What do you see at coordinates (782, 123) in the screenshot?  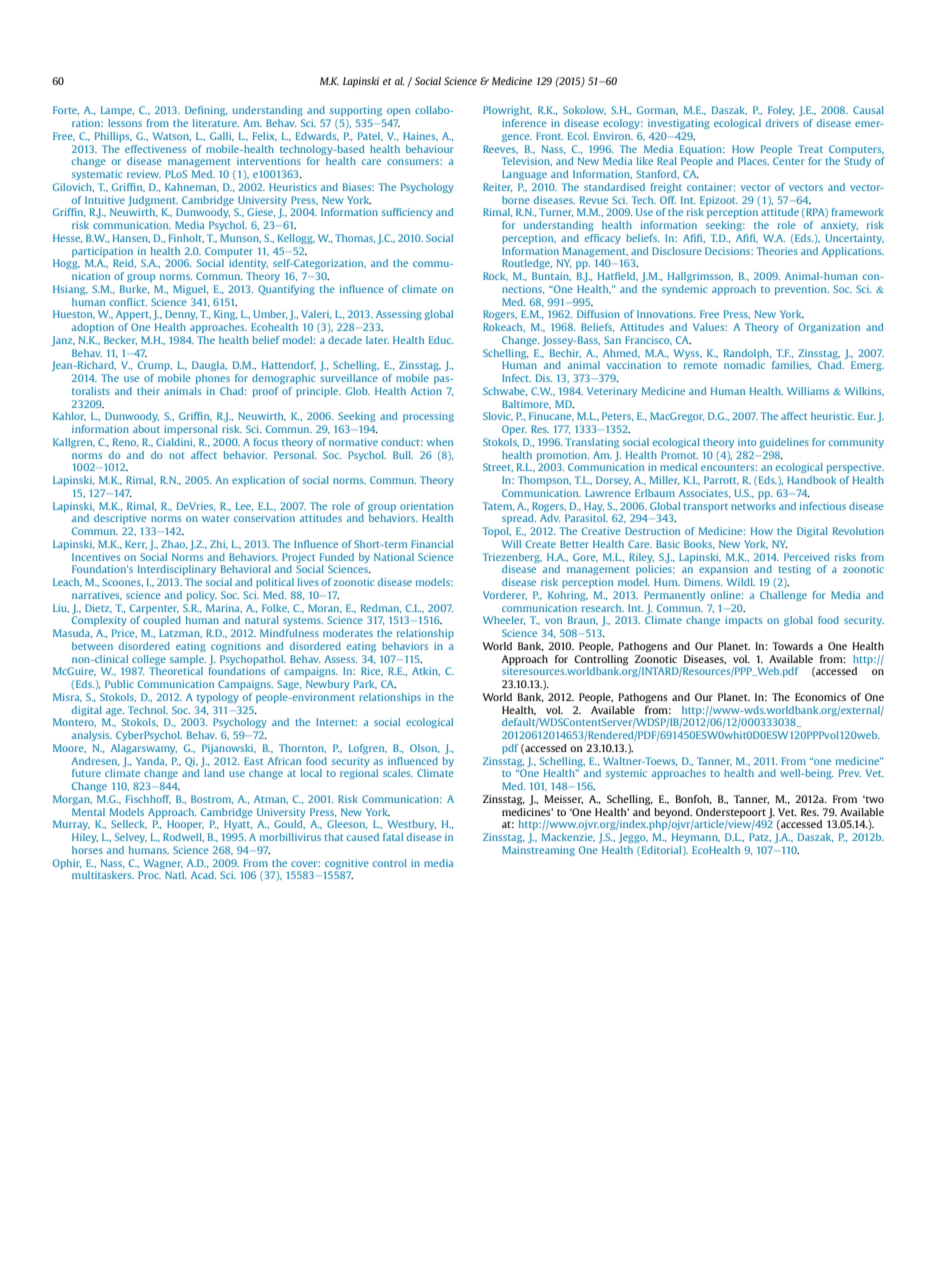 I see `drivers` at bounding box center [782, 123].
